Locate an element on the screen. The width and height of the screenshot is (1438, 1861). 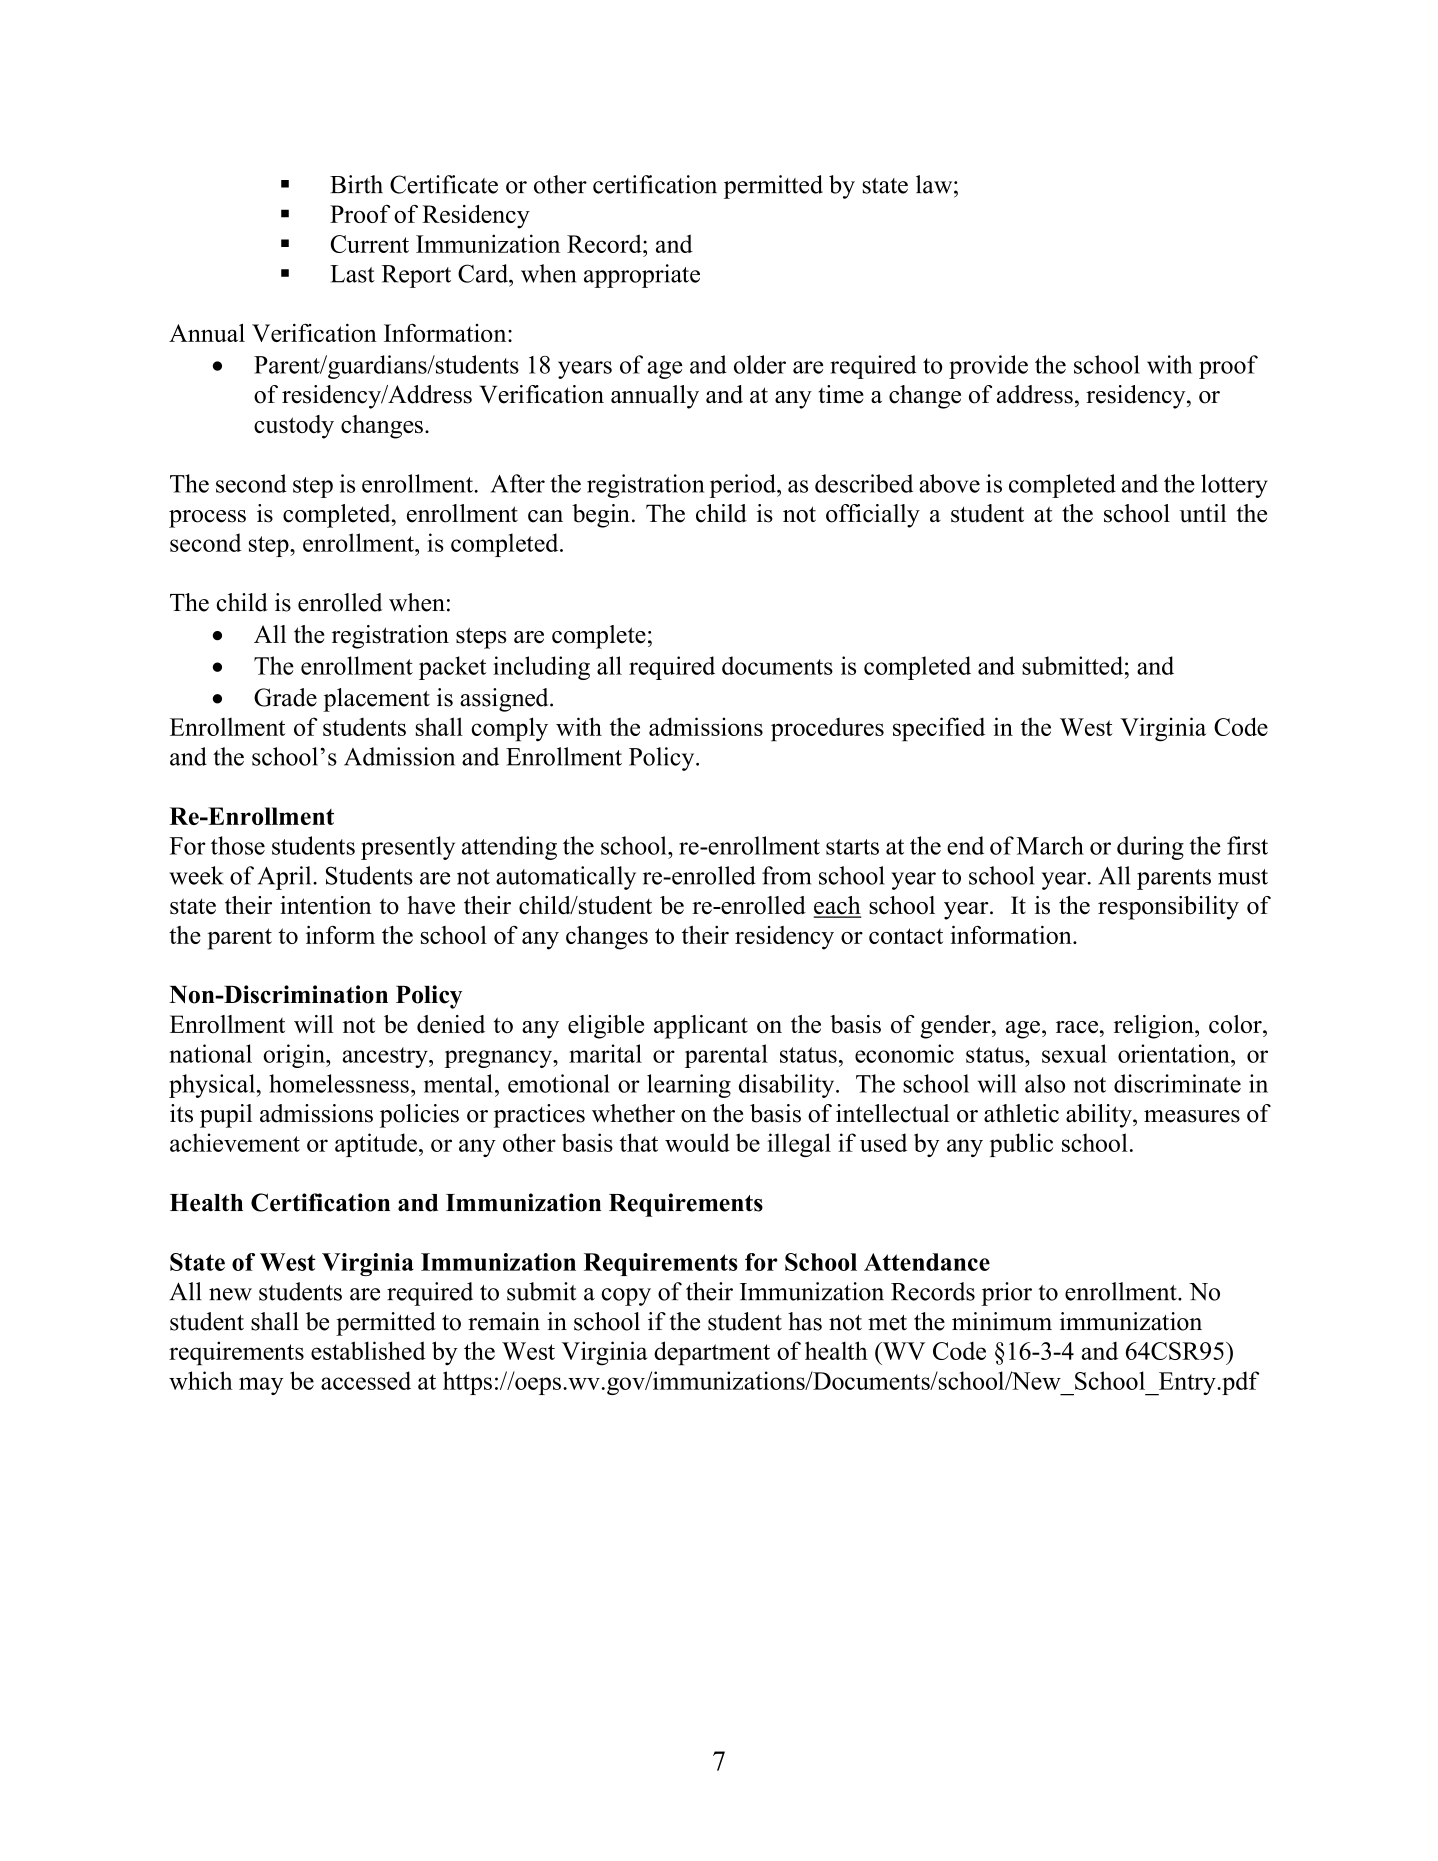
would is located at coordinates (697, 1142).
